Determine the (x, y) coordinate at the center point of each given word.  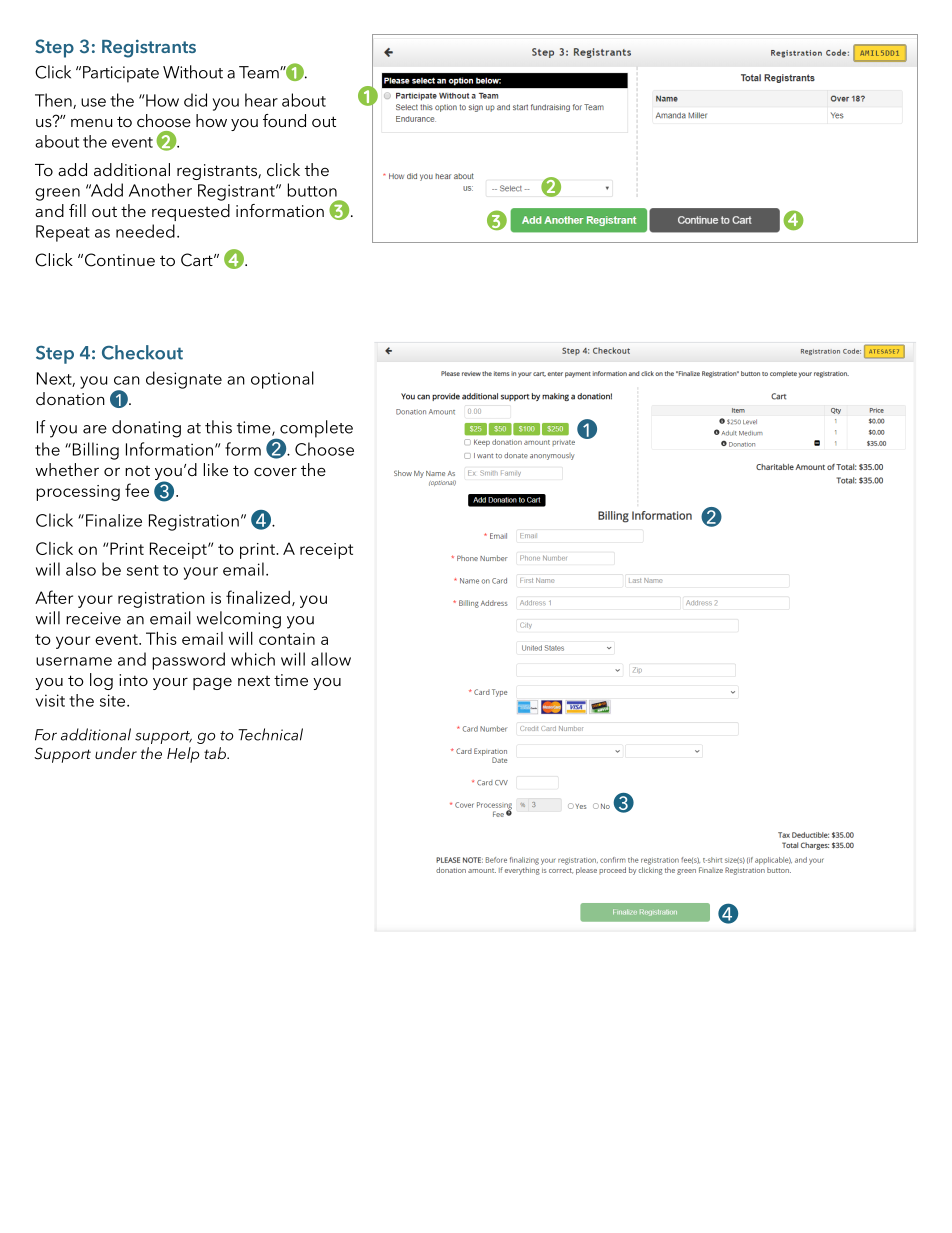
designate (184, 380)
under (116, 753)
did (195, 100)
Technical (270, 734)
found (284, 120)
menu (92, 122)
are (95, 429)
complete (315, 430)
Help (183, 755)
